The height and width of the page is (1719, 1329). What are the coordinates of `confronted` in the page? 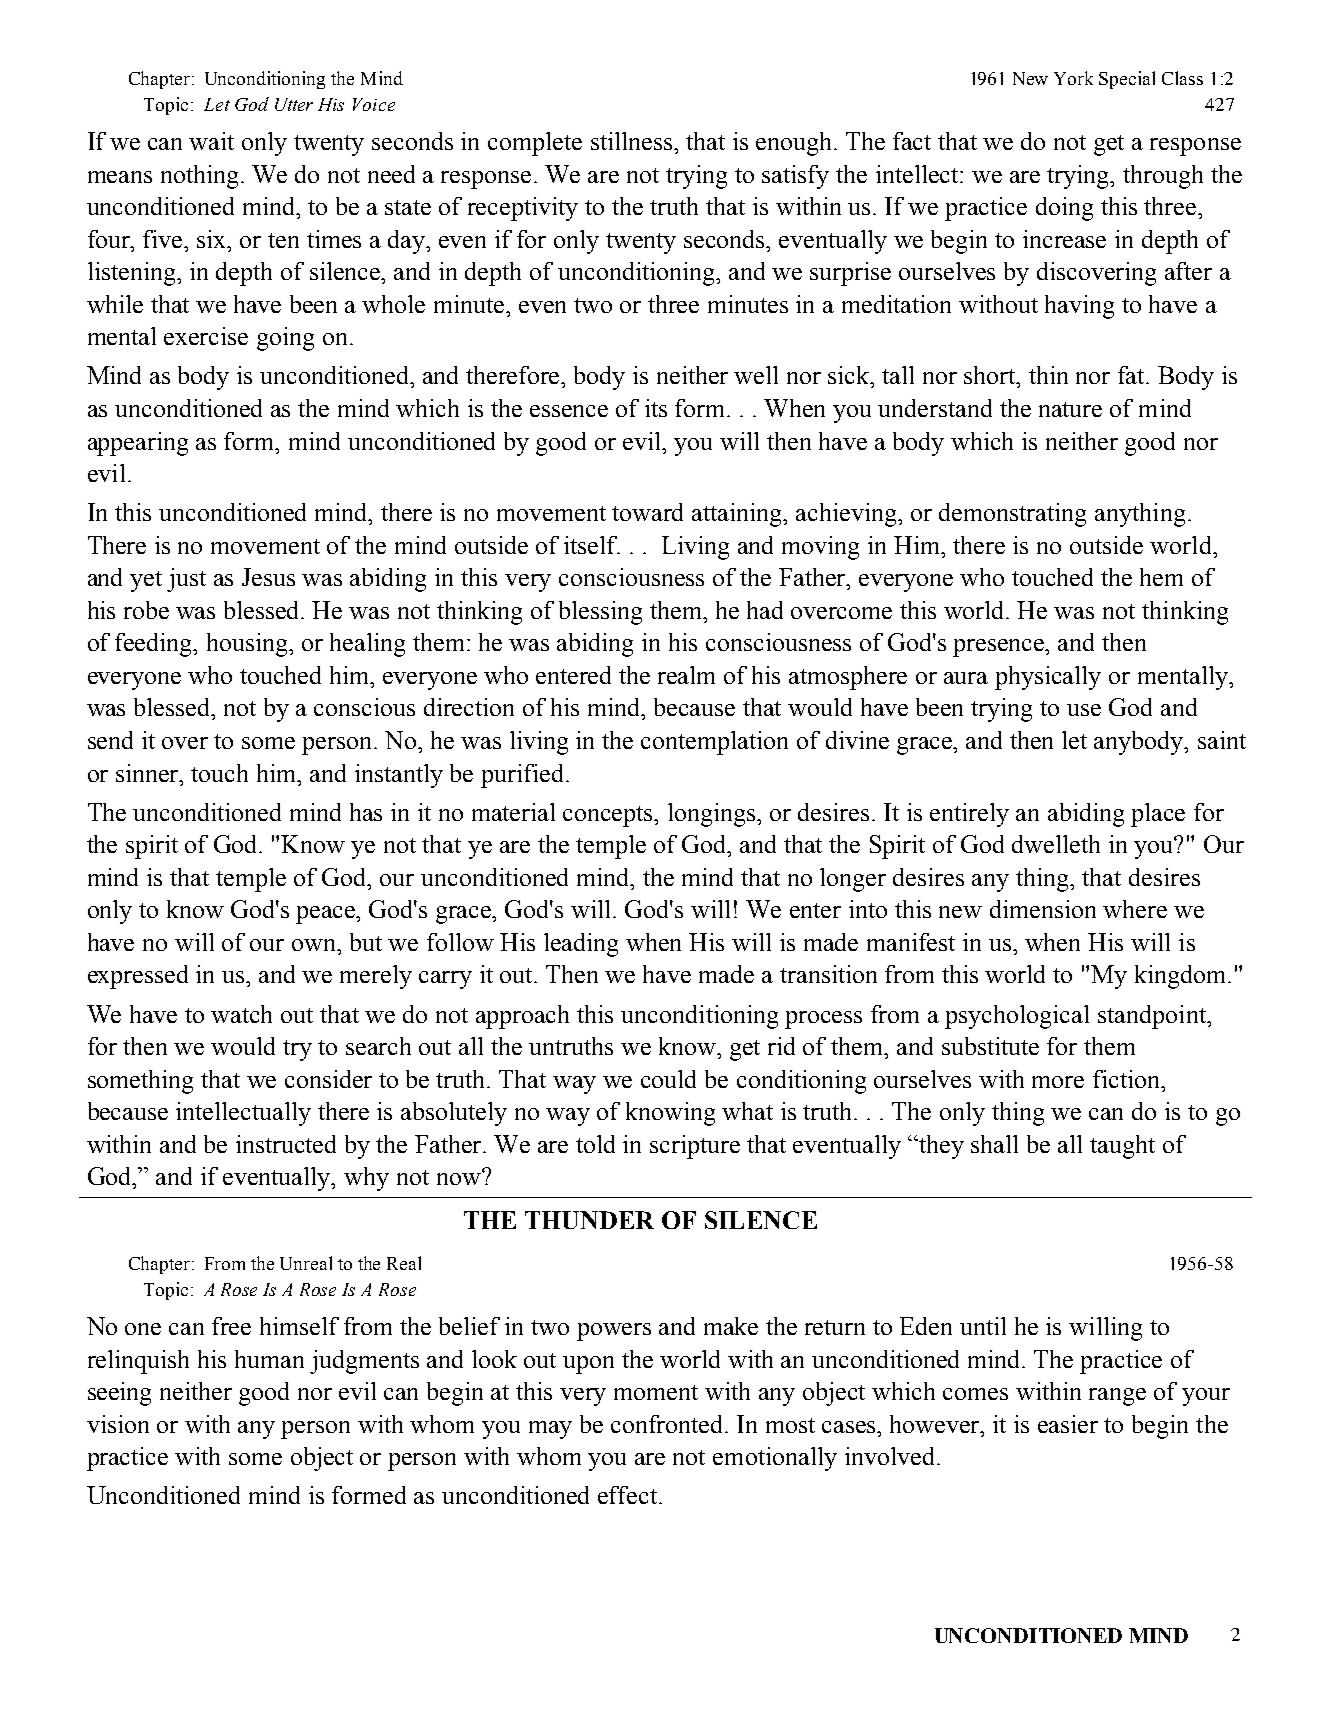 It's located at (668, 1424).
